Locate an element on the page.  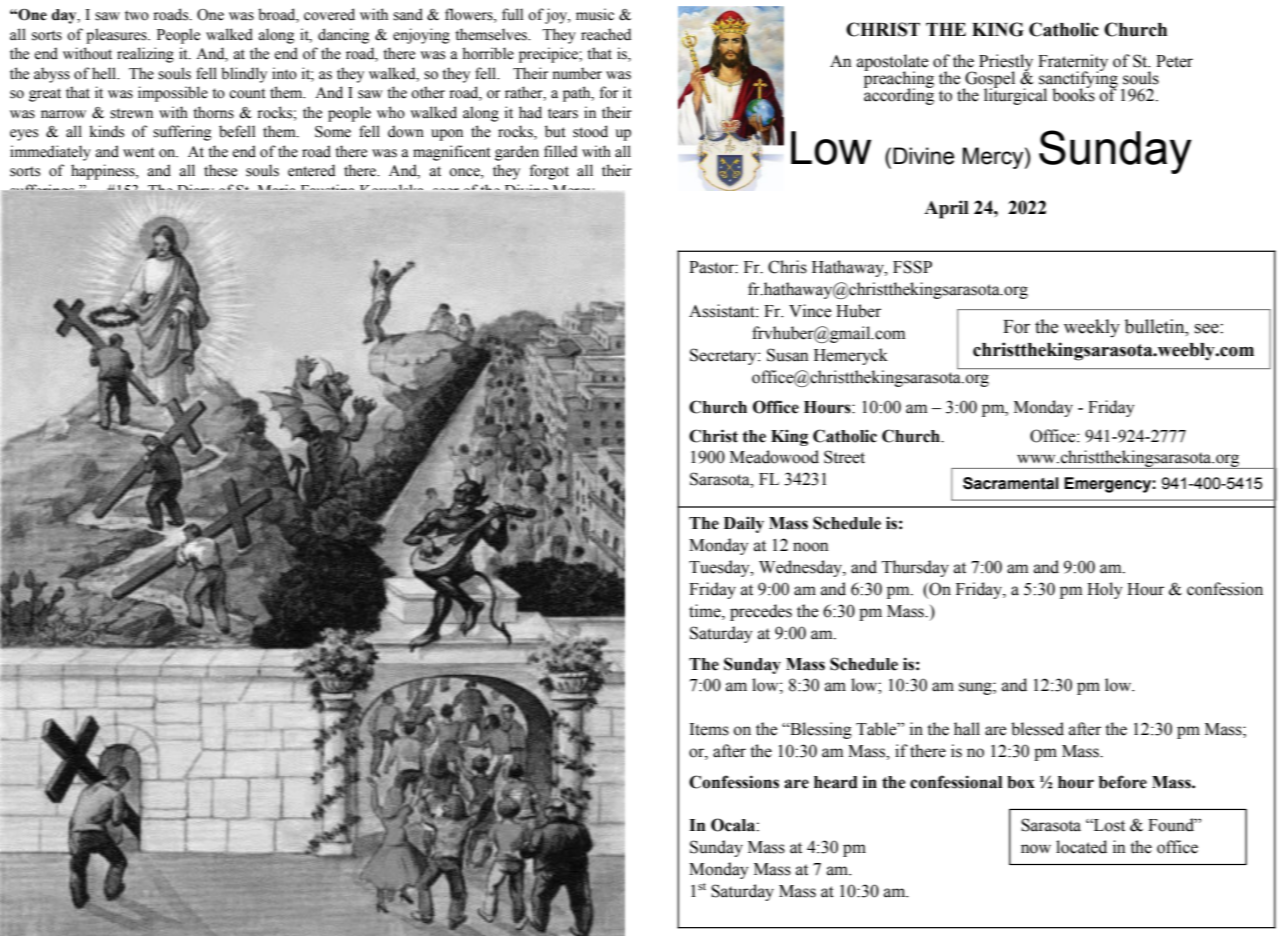
Street is located at coordinates (844, 457).
